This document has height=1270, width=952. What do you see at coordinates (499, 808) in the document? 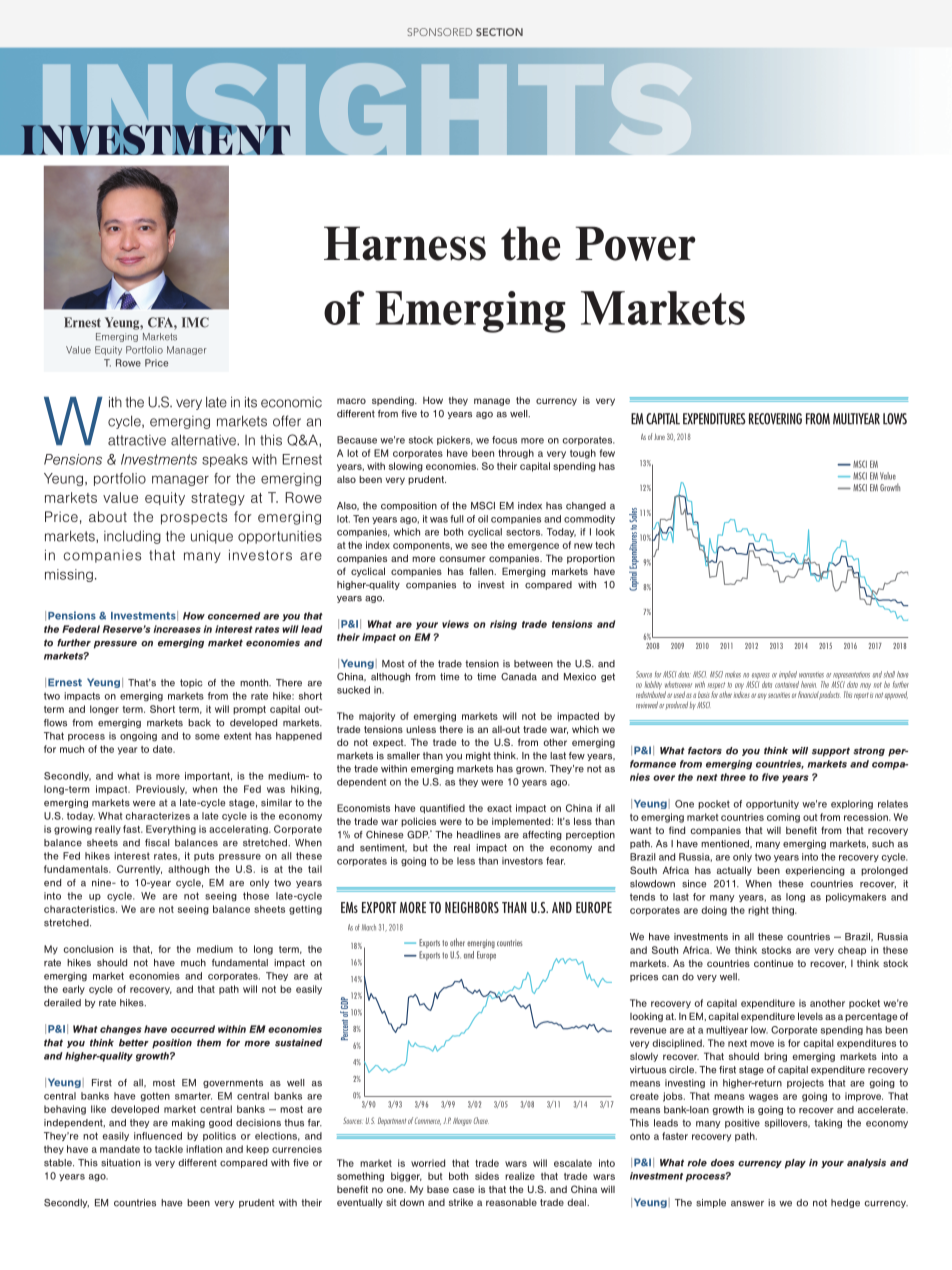
I see `exact` at bounding box center [499, 808].
